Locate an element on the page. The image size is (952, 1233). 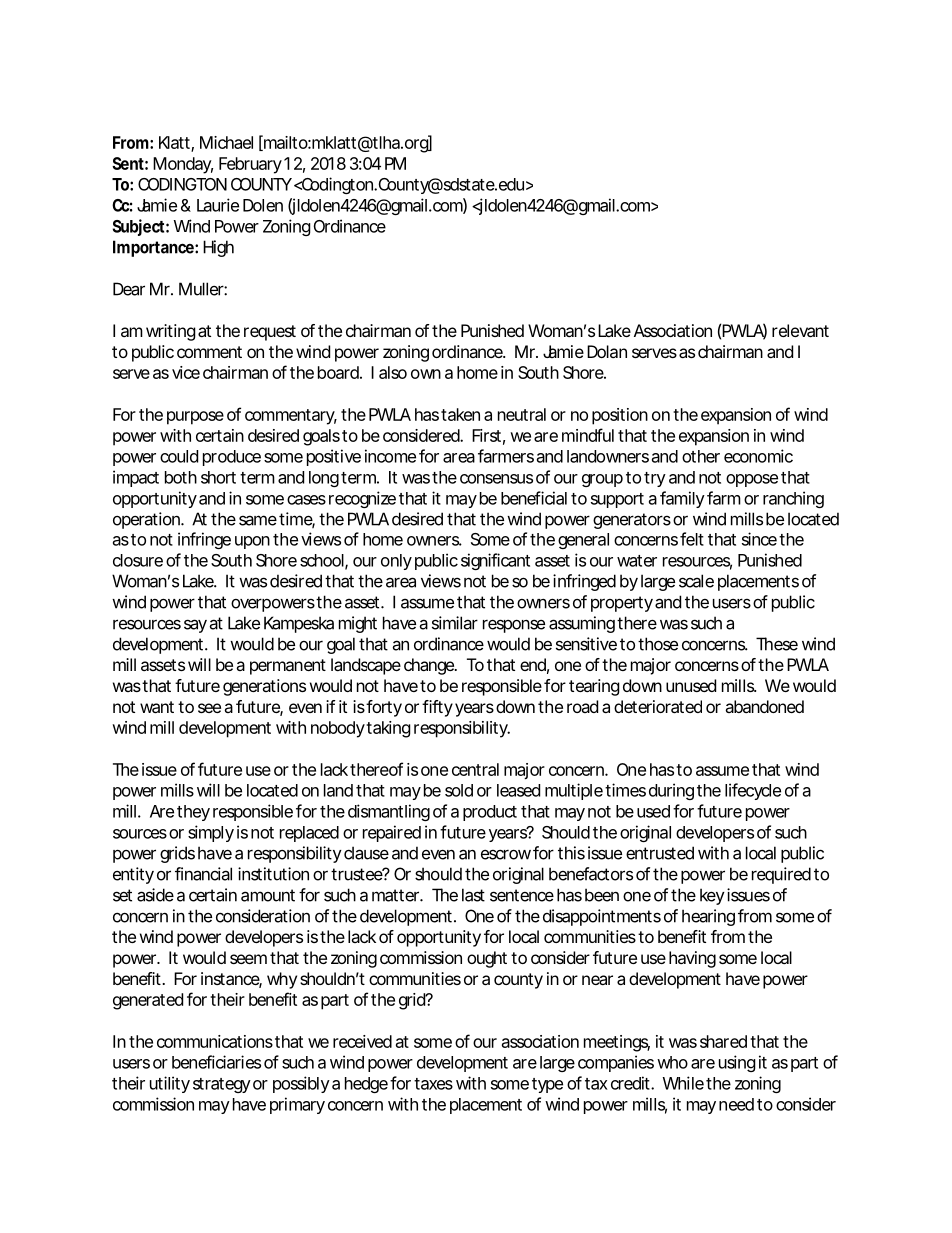
other is located at coordinates (701, 456).
